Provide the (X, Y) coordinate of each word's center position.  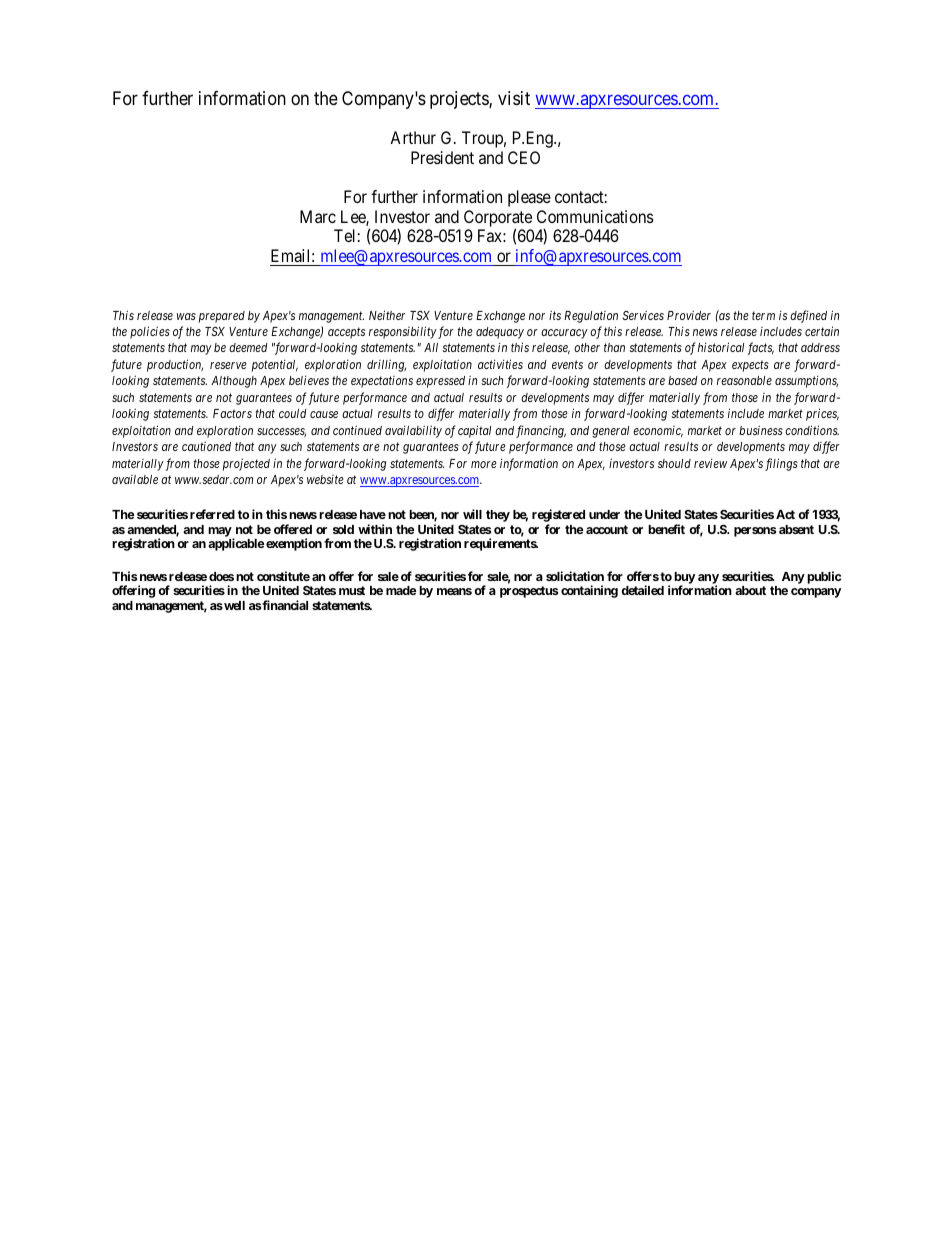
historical (723, 348)
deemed (248, 347)
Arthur (413, 137)
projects (460, 100)
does (221, 576)
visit (514, 98)
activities (500, 364)
